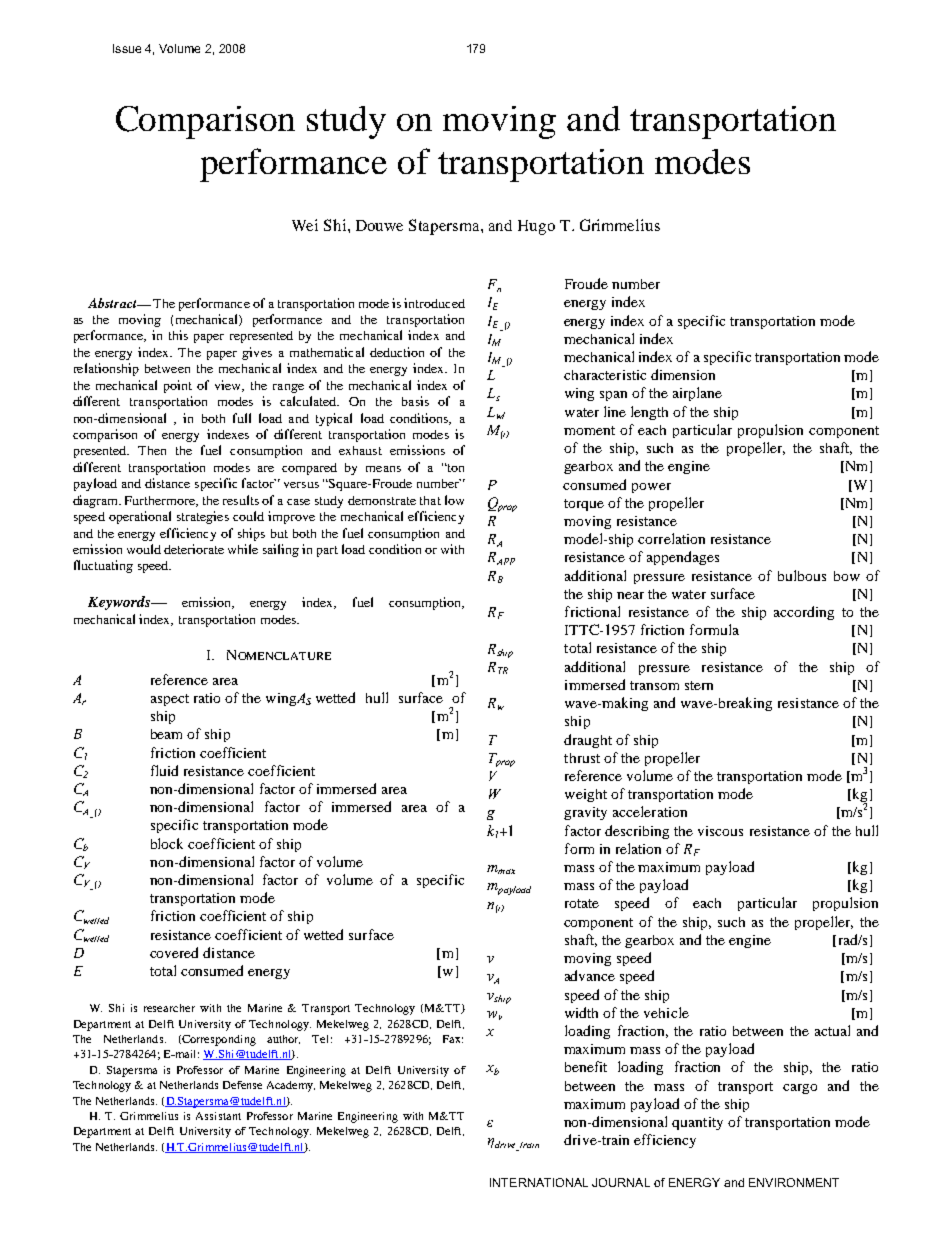 Image resolution: width=952 pixels, height=1233 pixels. Describe the element at coordinates (666, 1012) in the screenshot. I see `vehicle` at that location.
